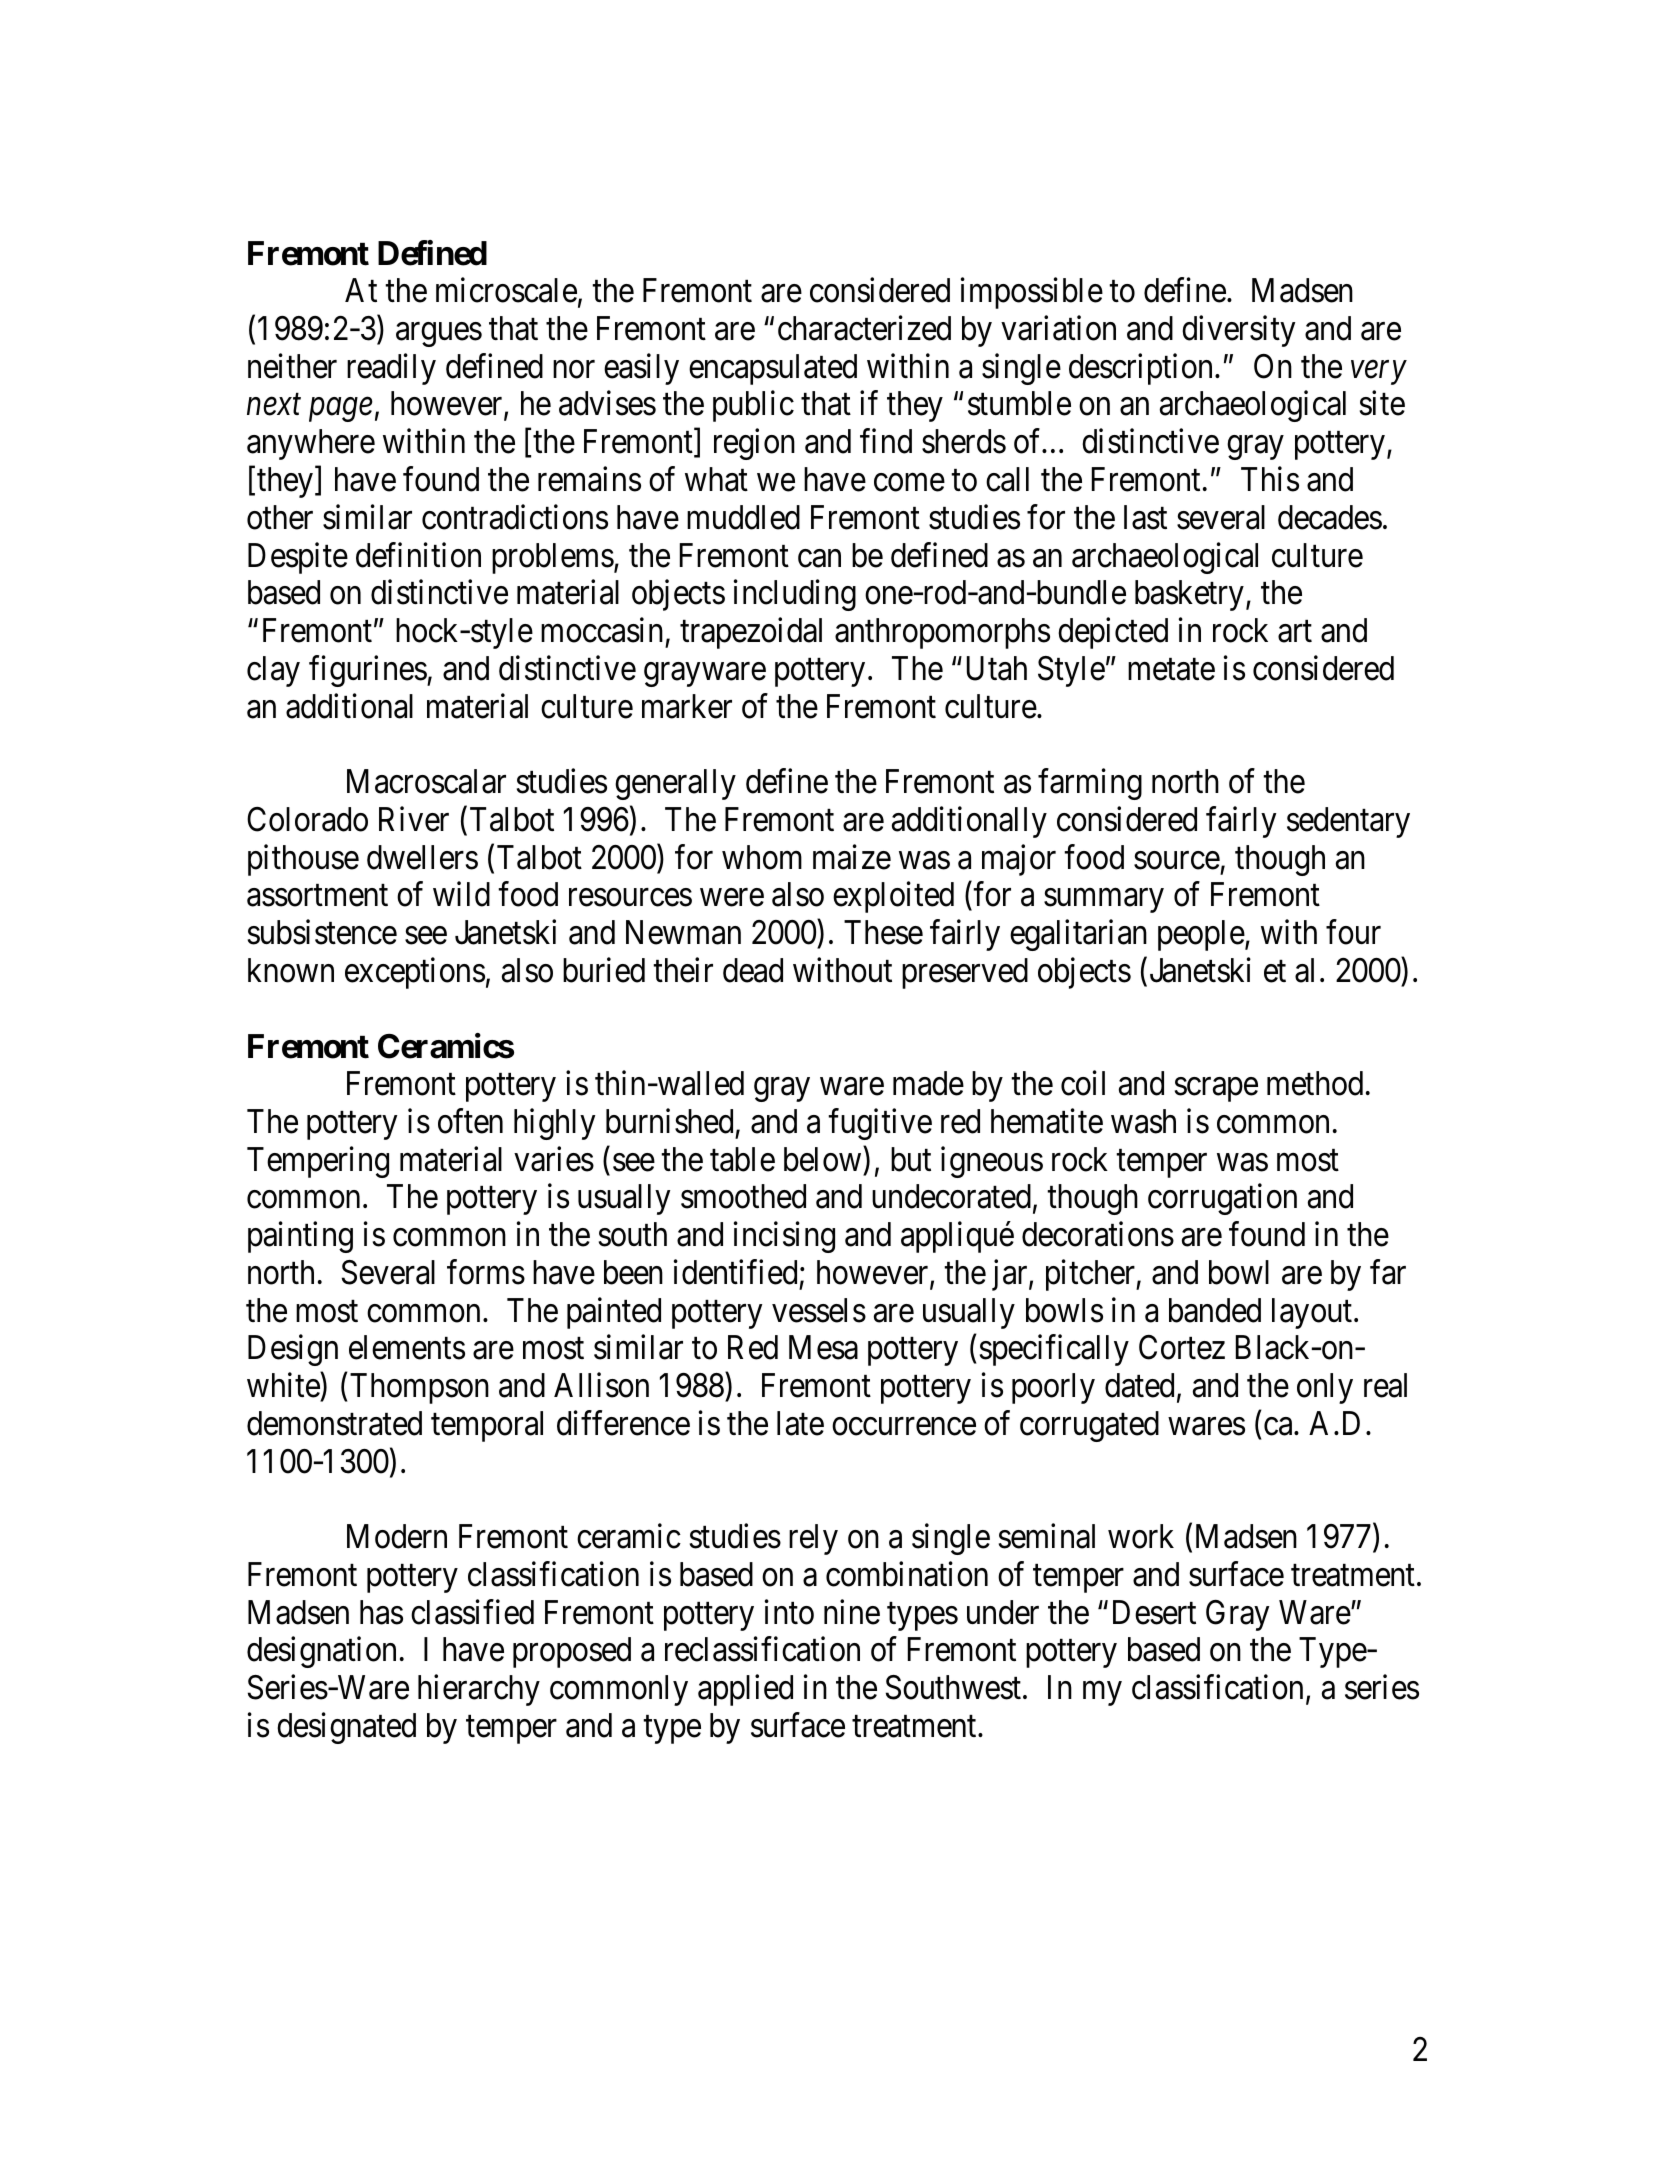 The width and height of the screenshot is (1674, 2167). What do you see at coordinates (439, 335) in the screenshot?
I see `argues` at bounding box center [439, 335].
